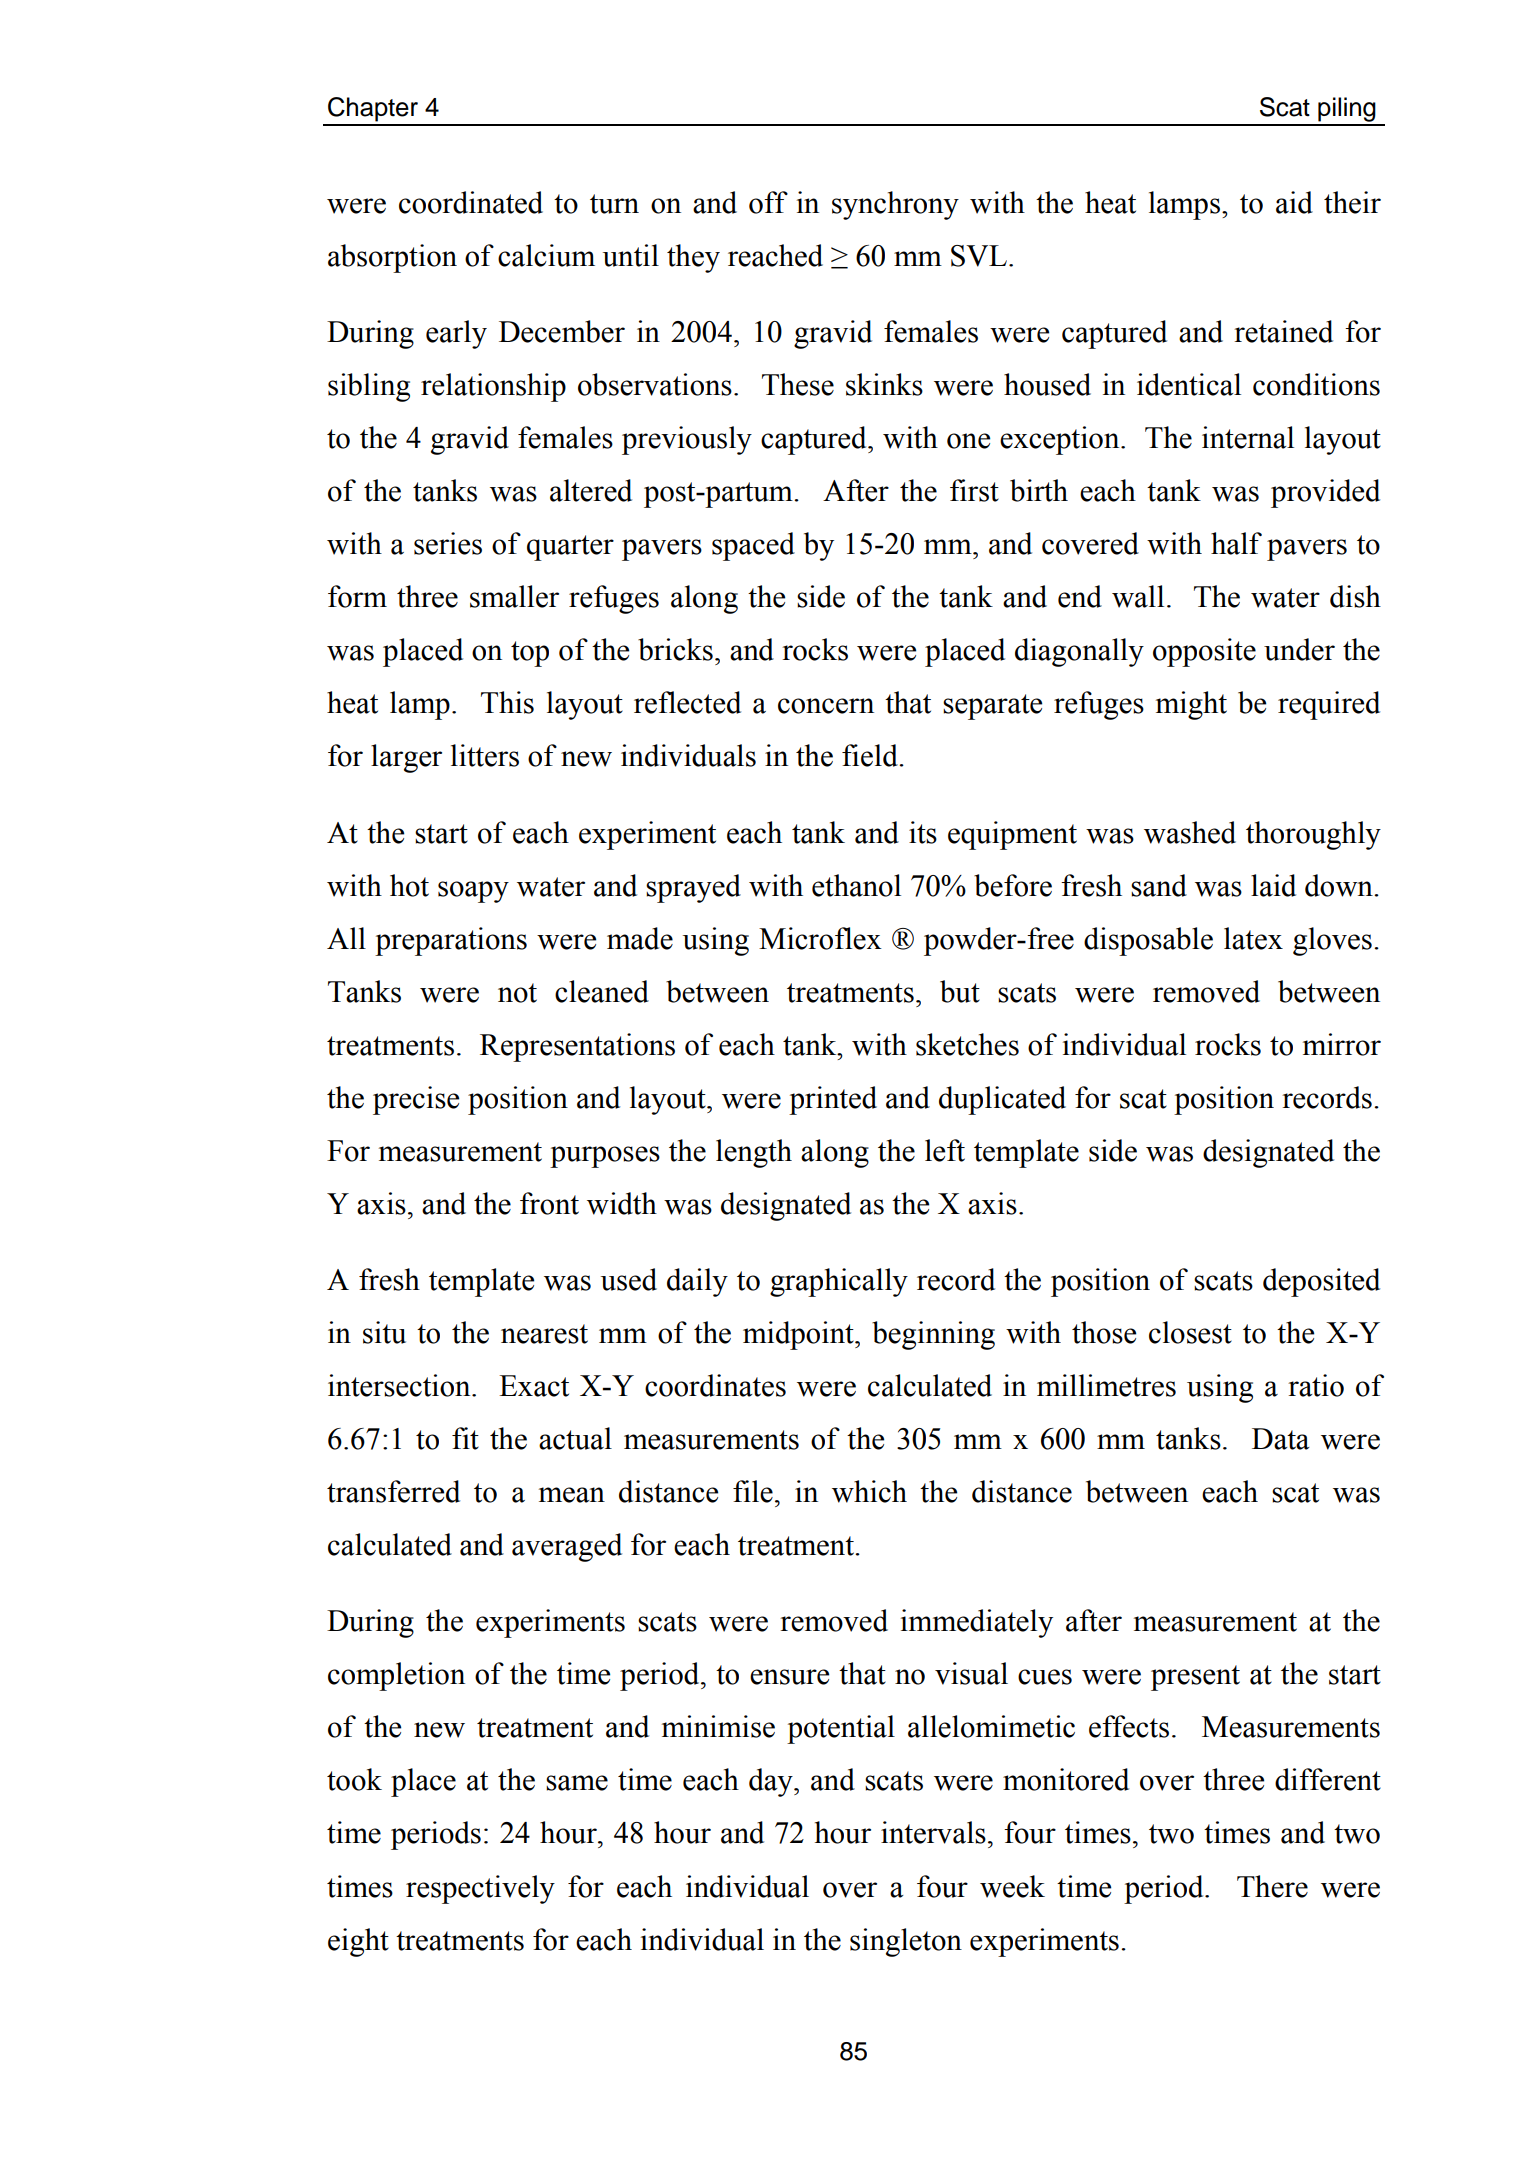 The image size is (1525, 2158). I want to click on synchrony, so click(895, 205).
